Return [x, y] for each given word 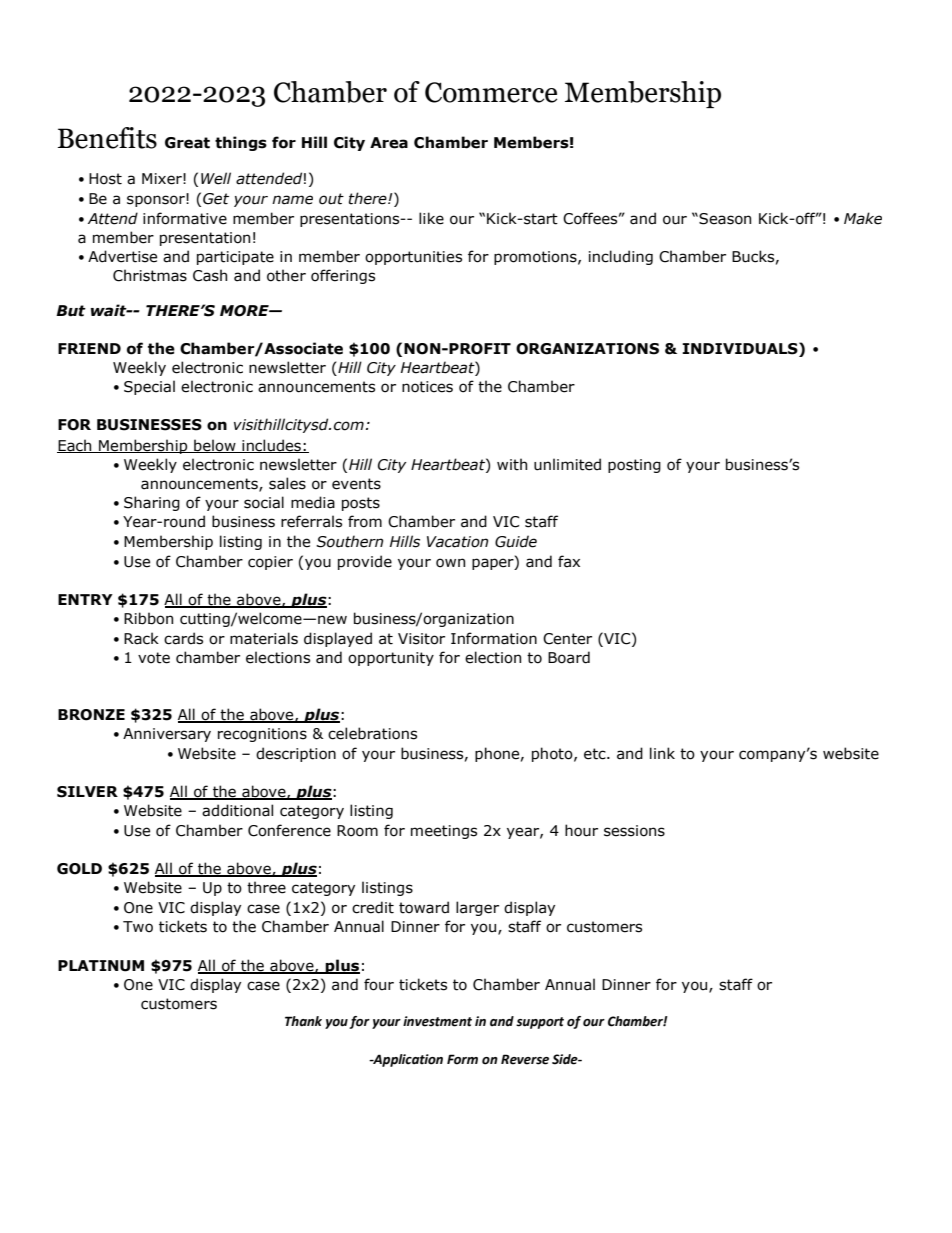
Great [187, 143]
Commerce [491, 92]
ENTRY [85, 599]
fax [569, 561]
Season [724, 219]
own [450, 563]
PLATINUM [101, 966]
